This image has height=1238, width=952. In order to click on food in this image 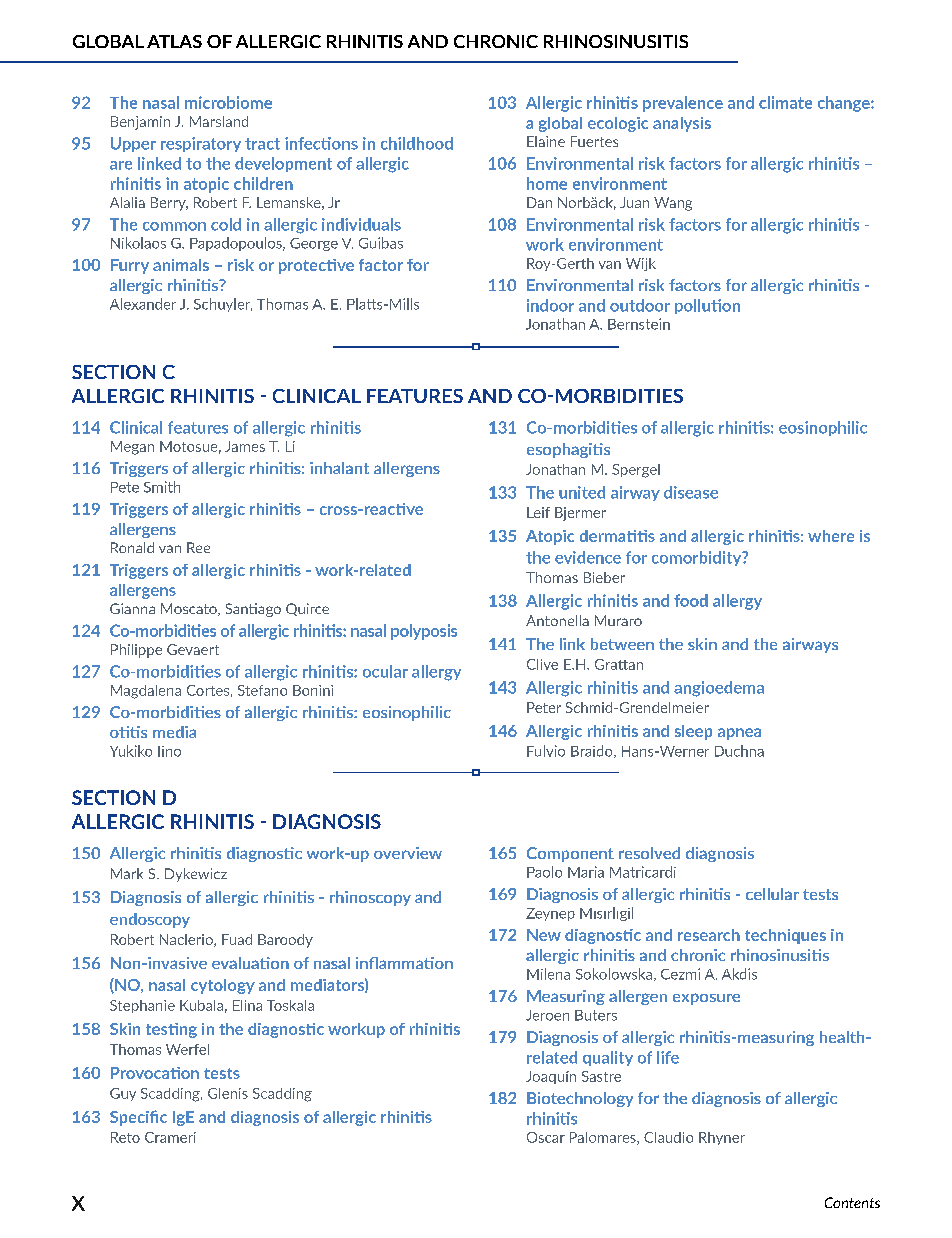, I will do `click(691, 600)`.
